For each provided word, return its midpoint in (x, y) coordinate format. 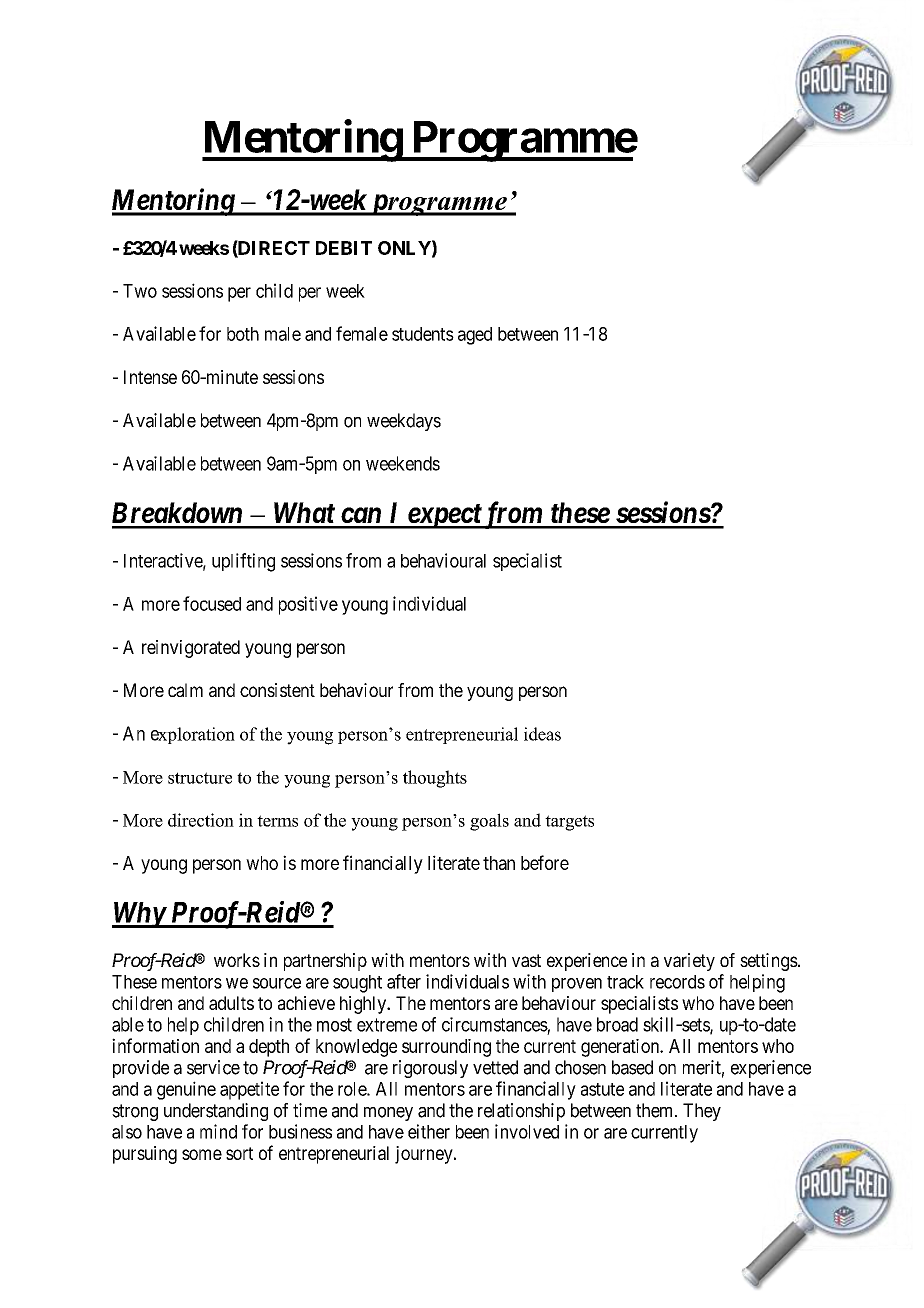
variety (689, 962)
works (237, 960)
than (499, 863)
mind (218, 1131)
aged (475, 336)
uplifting (243, 562)
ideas (542, 734)
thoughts (435, 779)
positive (308, 605)
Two (140, 291)
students (423, 334)
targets (569, 823)
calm (185, 690)
